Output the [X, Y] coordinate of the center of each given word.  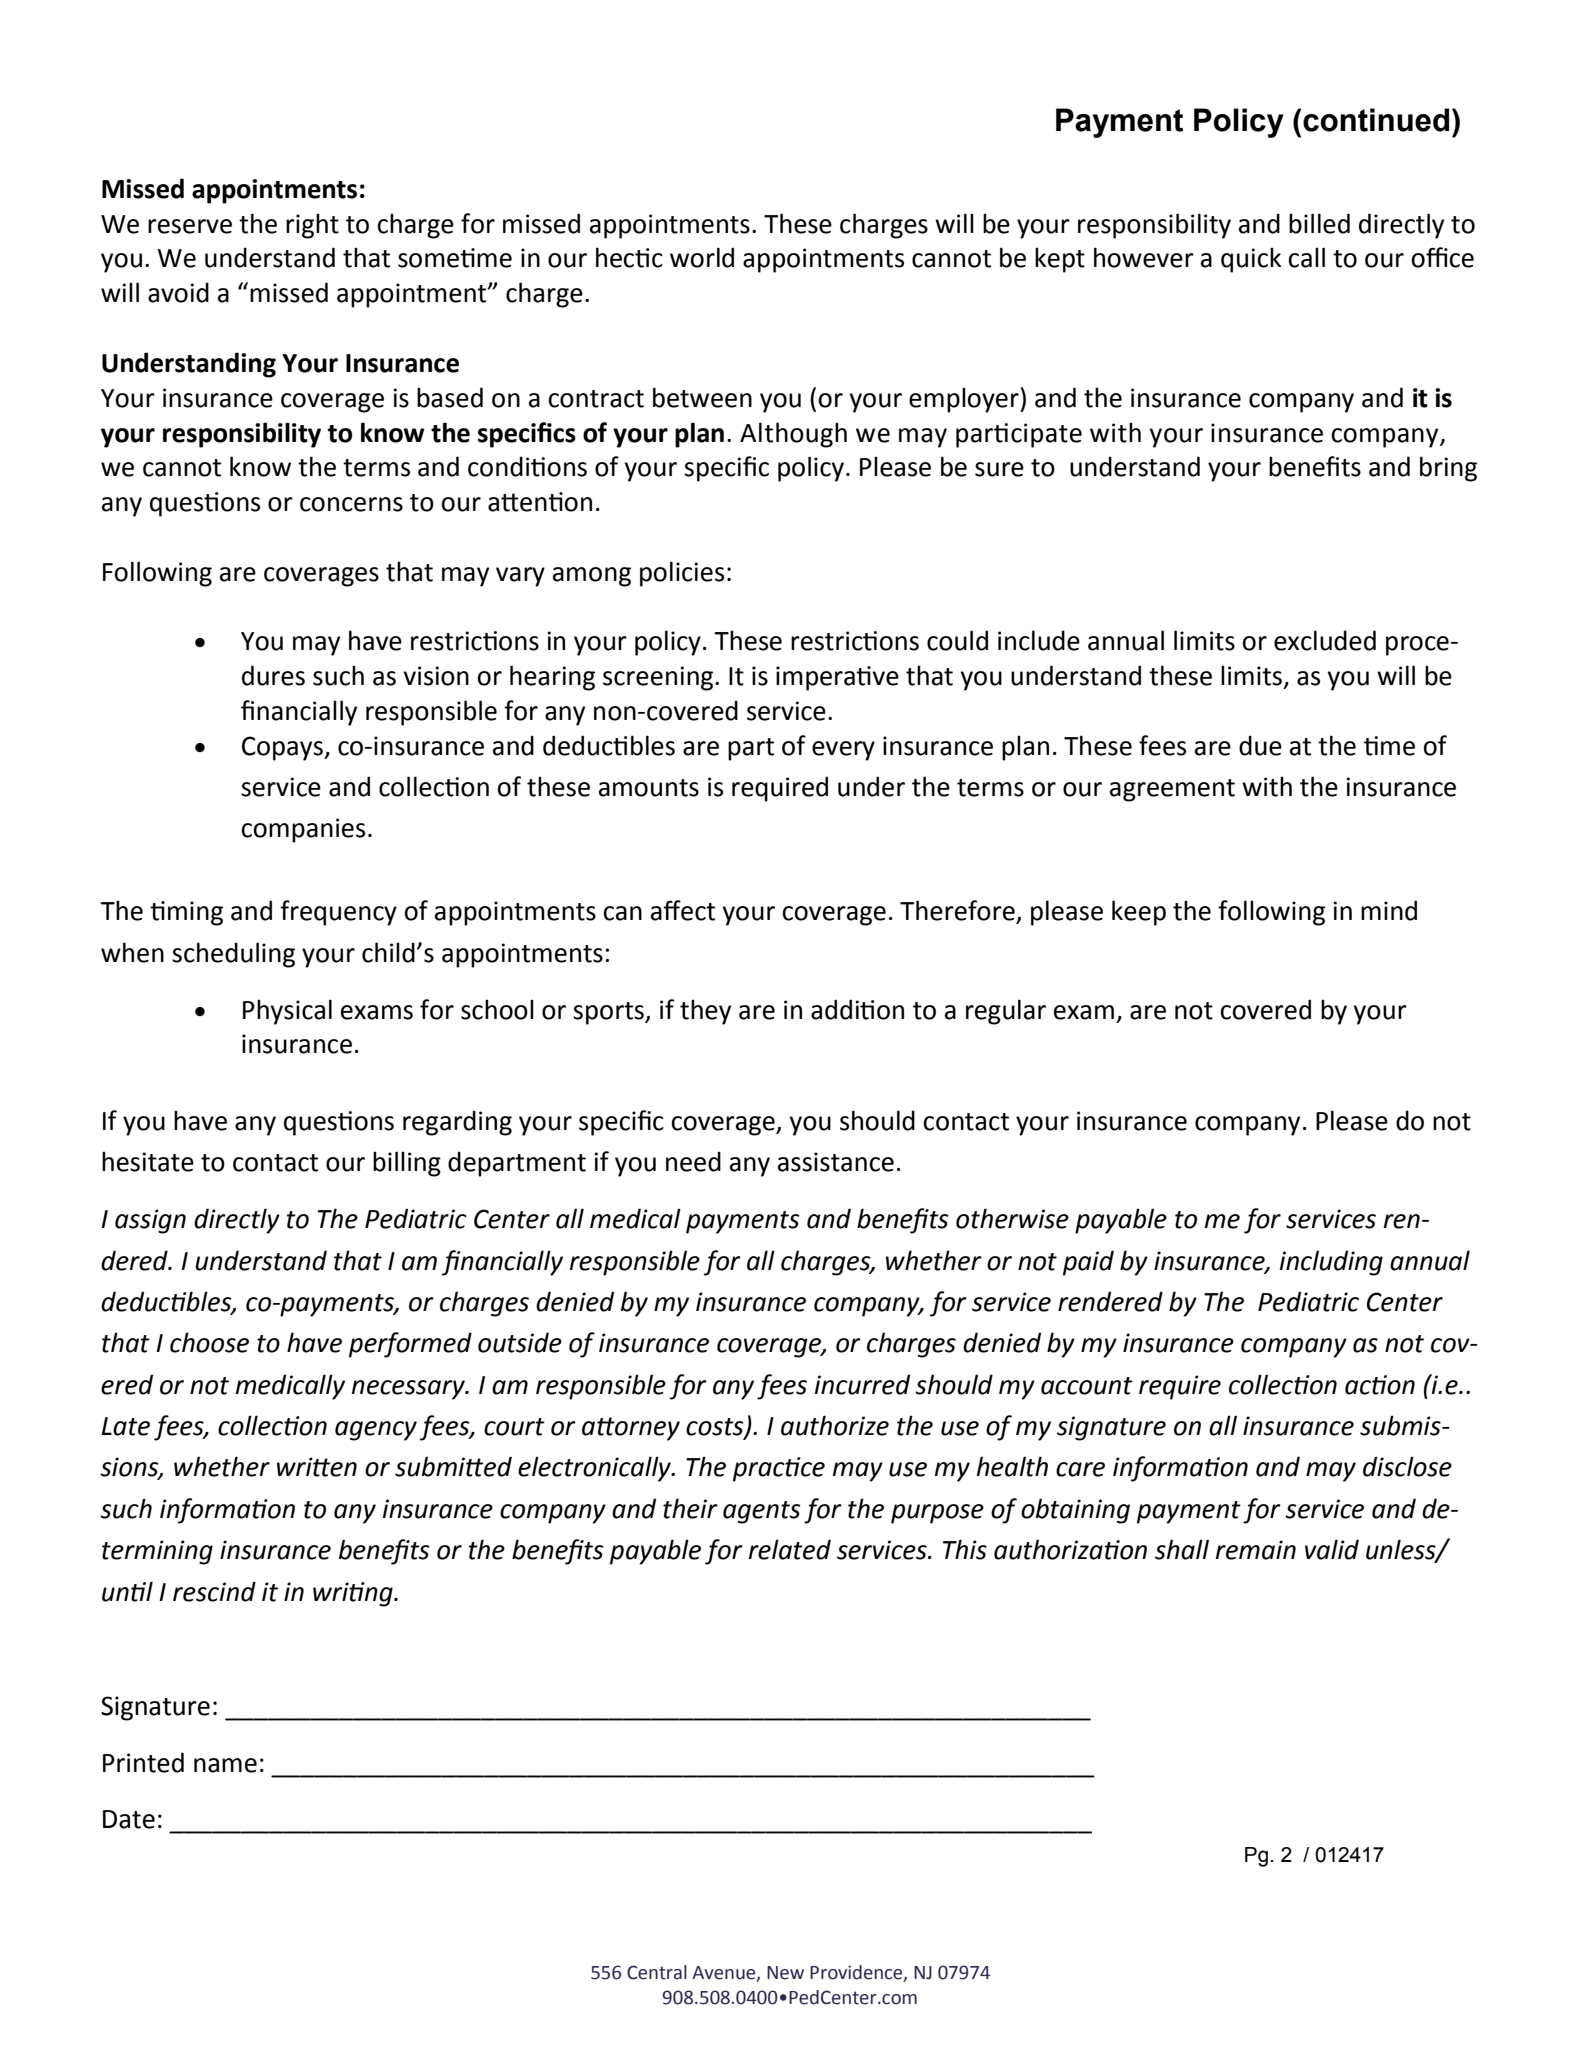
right [312, 226]
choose [209, 1342]
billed [1319, 223]
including [1331, 1263]
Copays [283, 748]
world [702, 257]
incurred [862, 1385]
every [843, 751]
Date [129, 1819]
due [1260, 746]
